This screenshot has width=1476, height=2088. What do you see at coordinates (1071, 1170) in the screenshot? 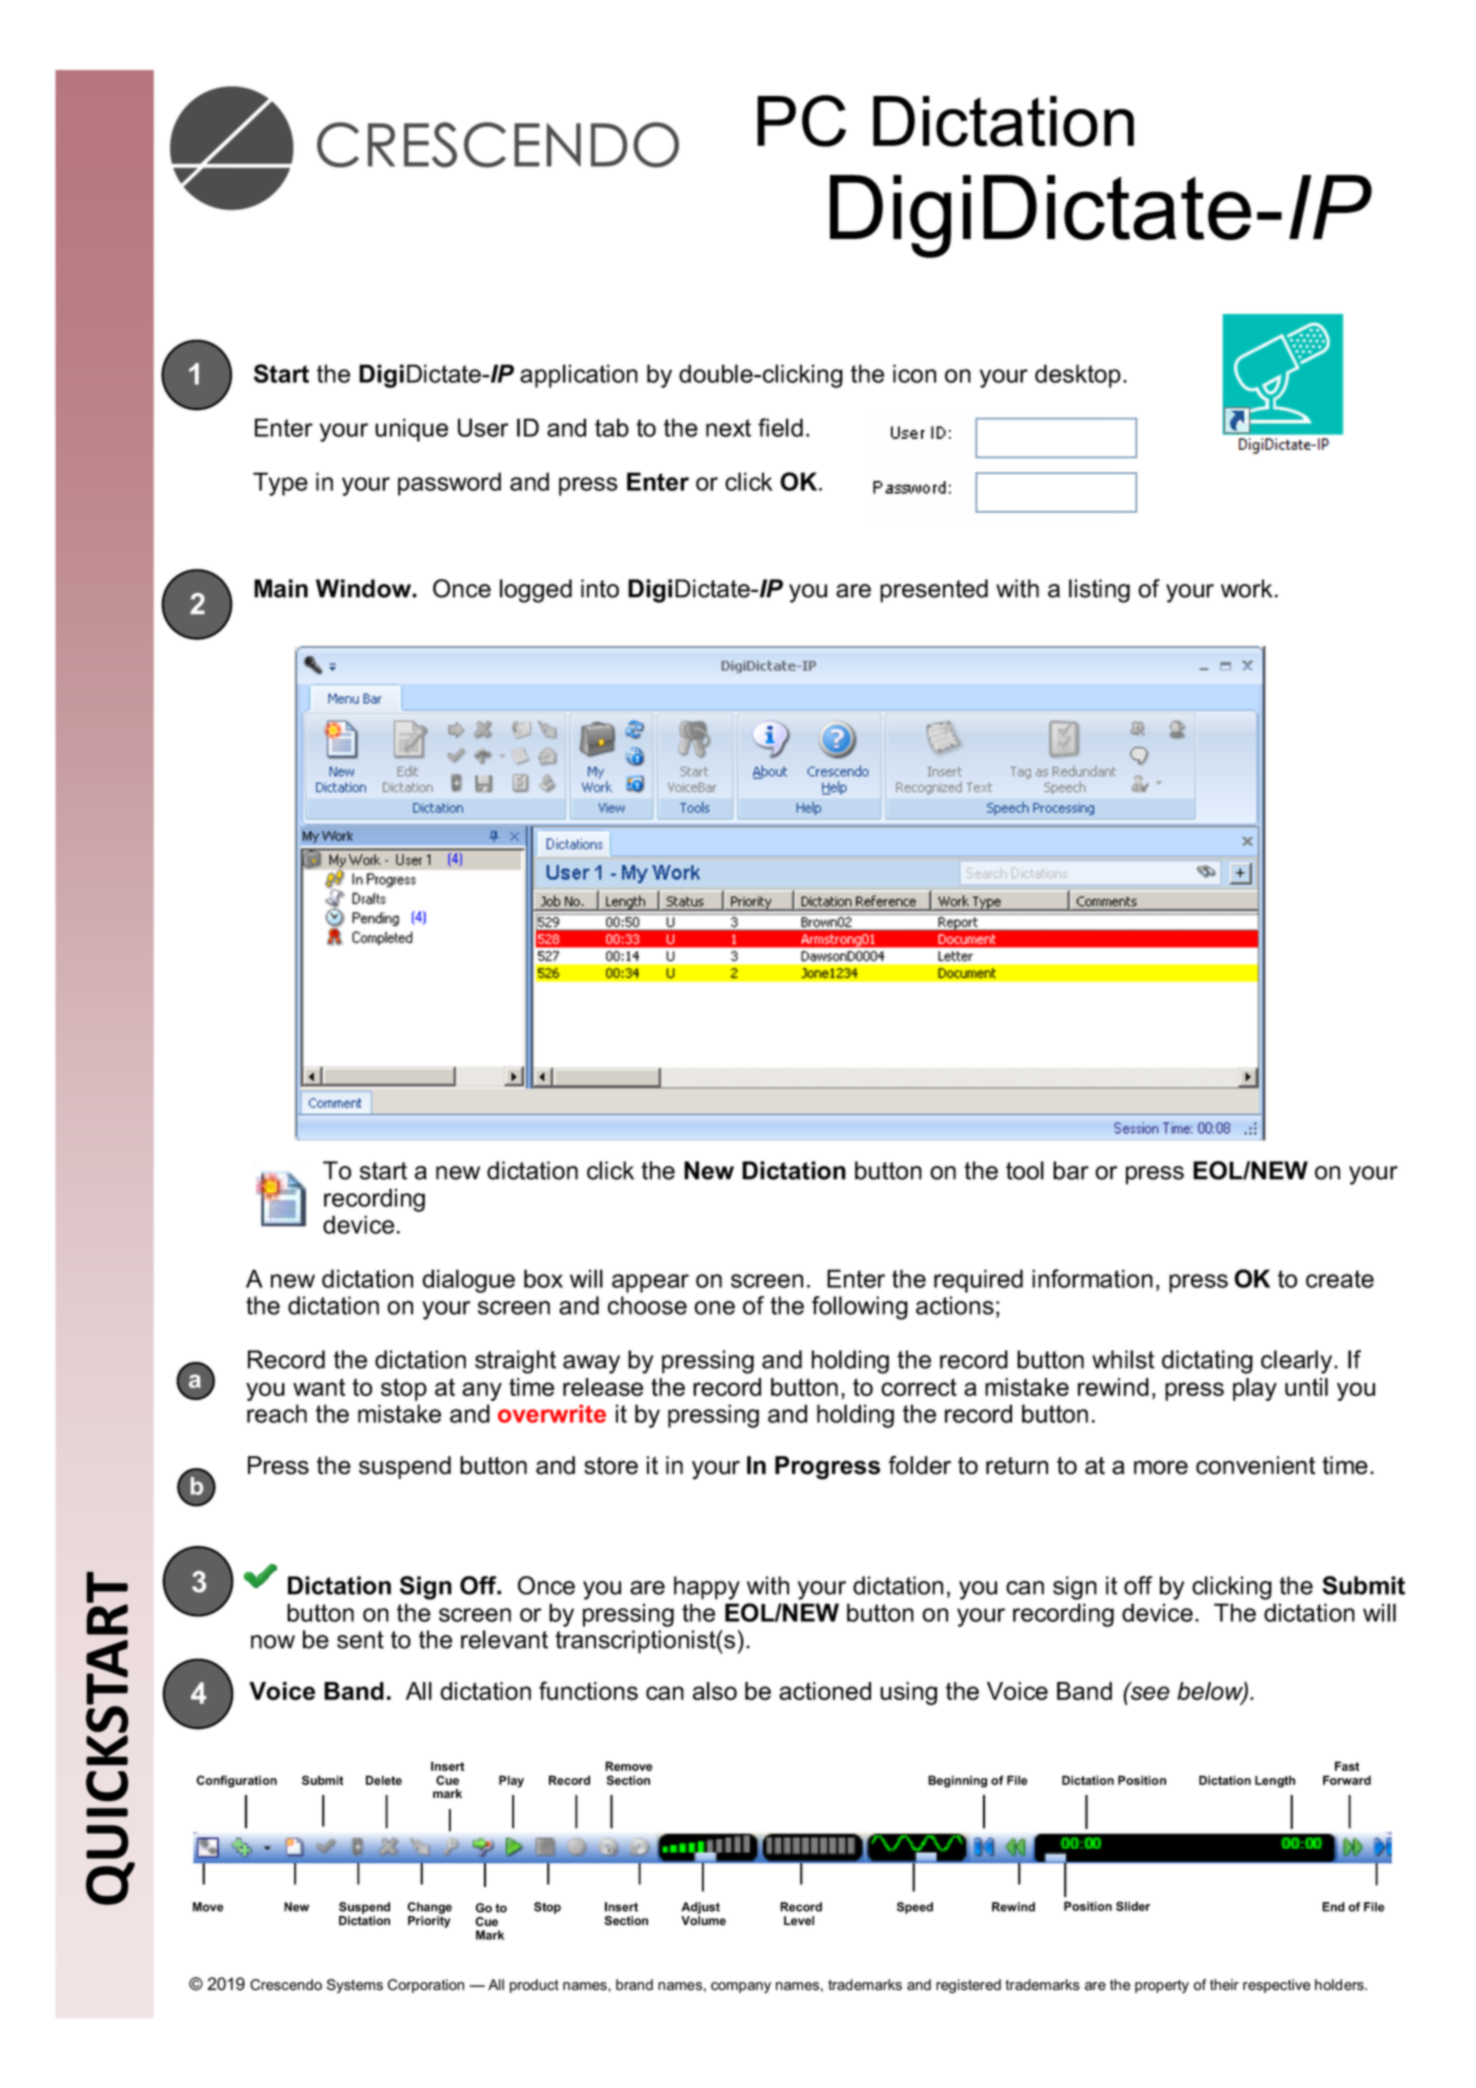
I see `bar` at bounding box center [1071, 1170].
